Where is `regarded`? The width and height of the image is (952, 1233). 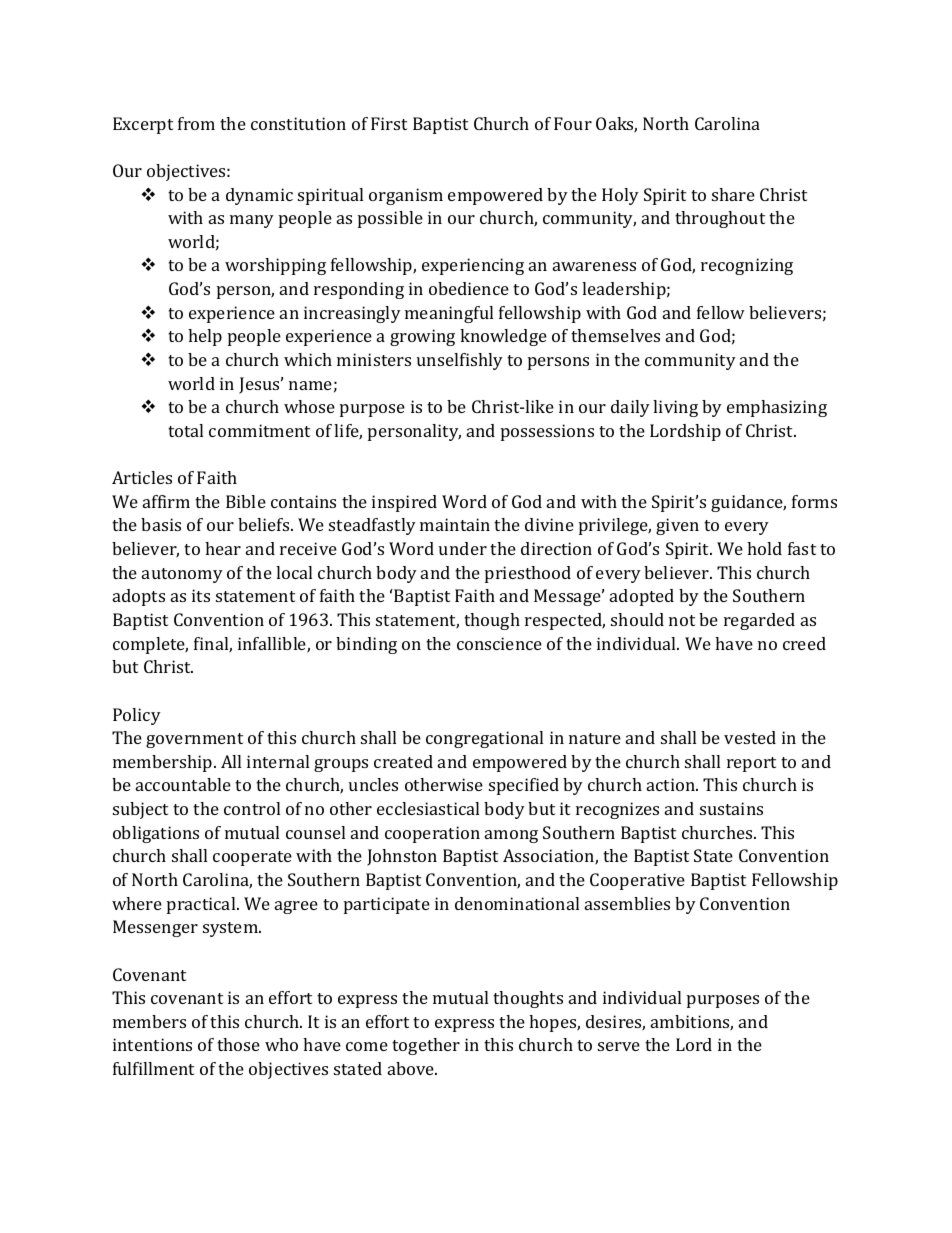
regarded is located at coordinates (759, 621).
